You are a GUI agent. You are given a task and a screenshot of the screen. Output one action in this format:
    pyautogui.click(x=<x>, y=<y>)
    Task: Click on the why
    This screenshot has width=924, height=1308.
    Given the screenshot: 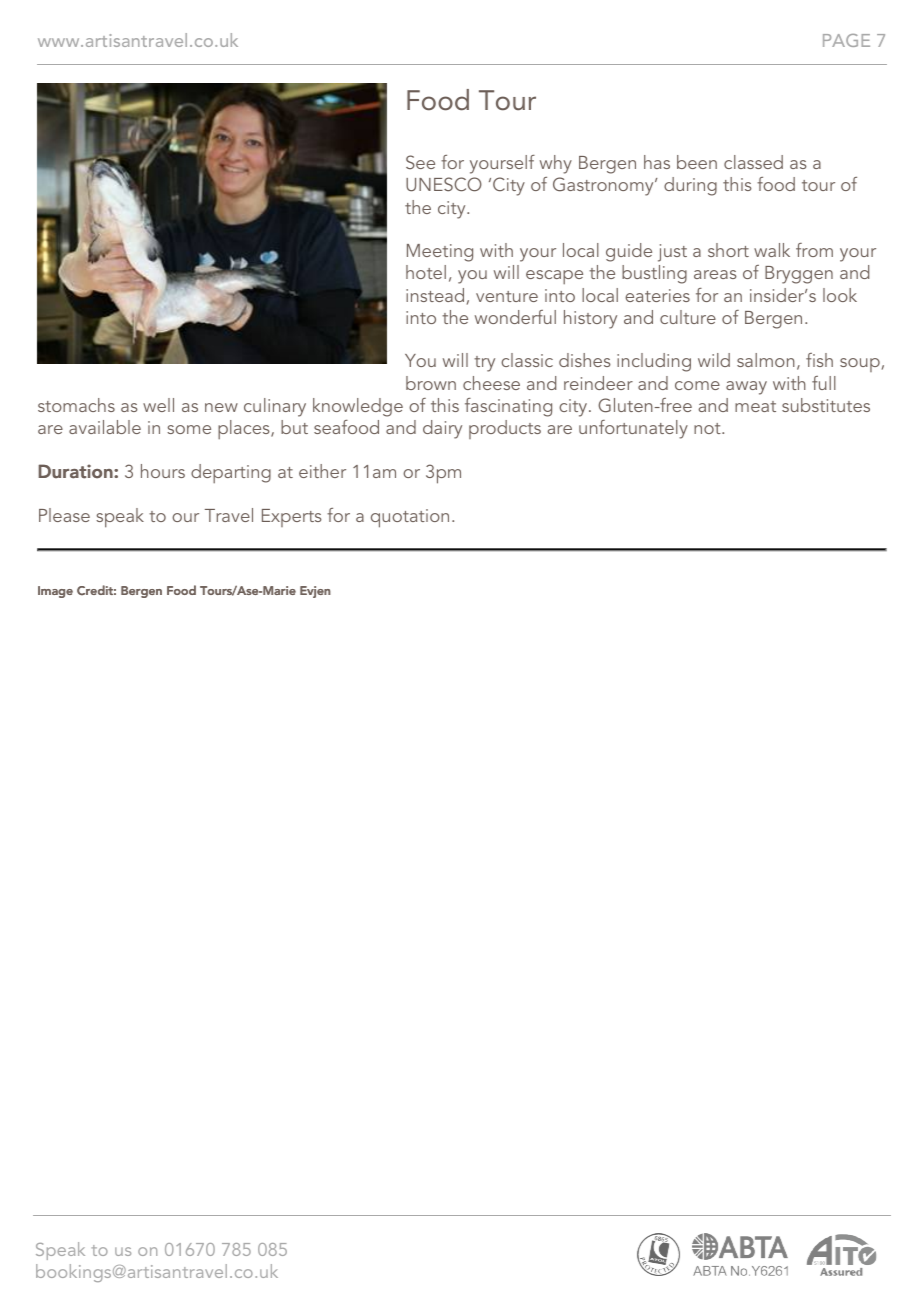 What is the action you would take?
    pyautogui.click(x=556, y=164)
